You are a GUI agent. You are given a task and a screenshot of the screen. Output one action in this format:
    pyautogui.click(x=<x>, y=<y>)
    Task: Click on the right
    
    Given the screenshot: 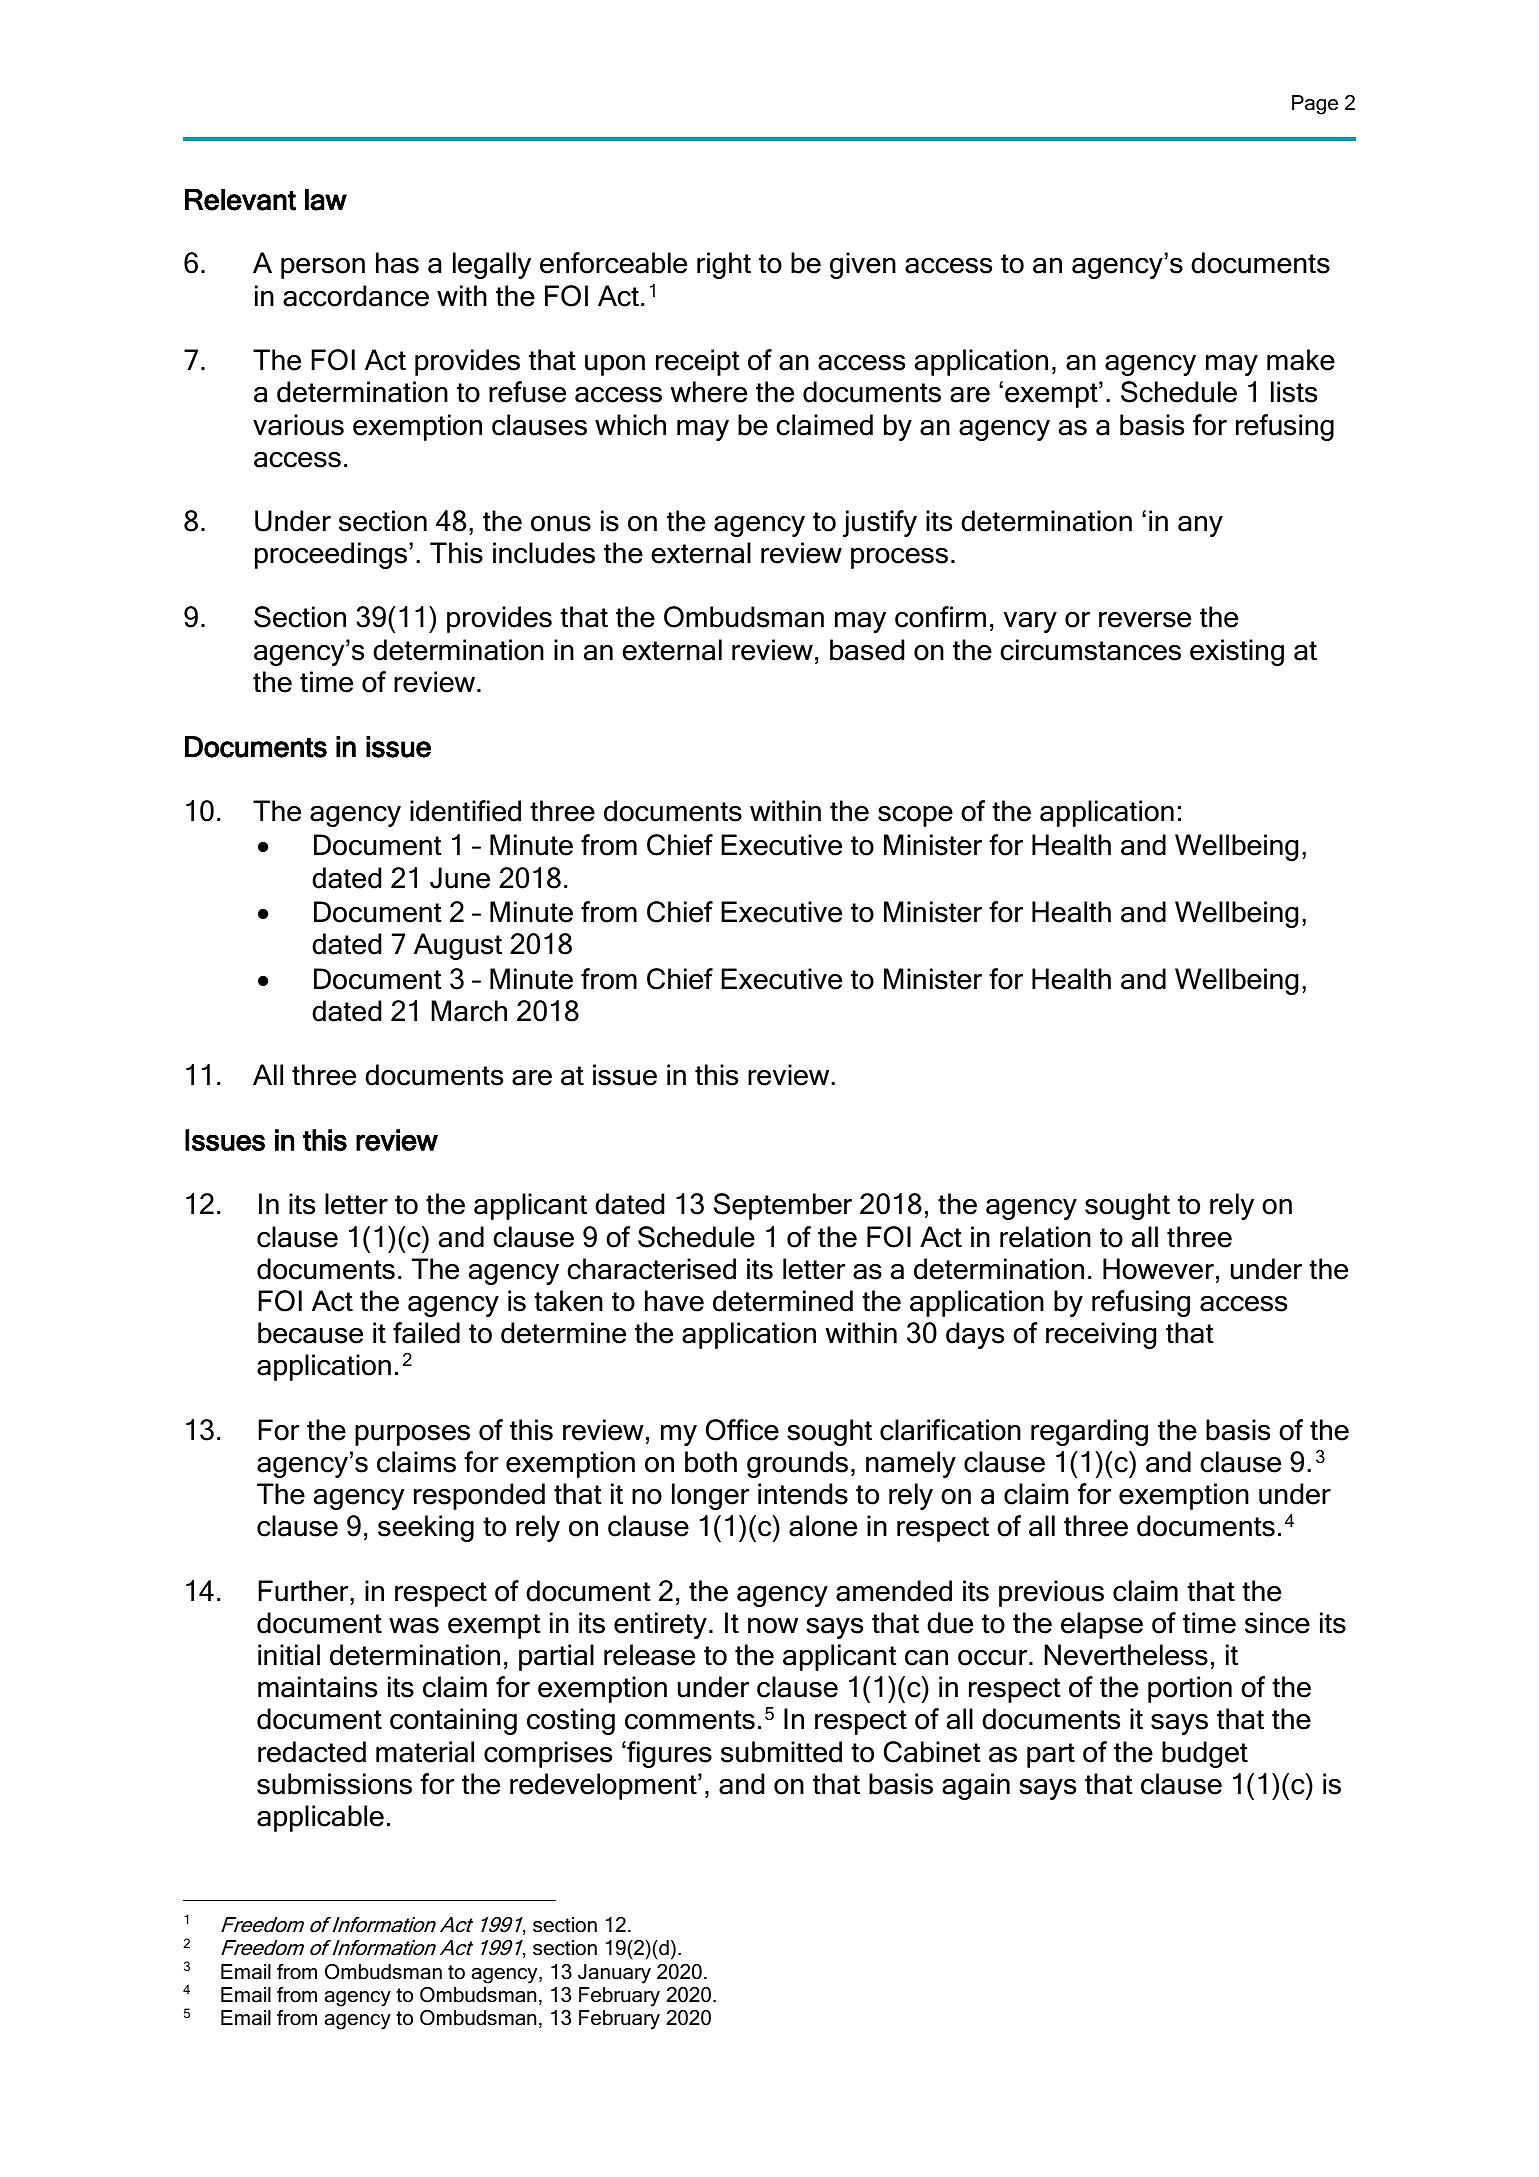 What is the action you would take?
    pyautogui.click(x=724, y=265)
